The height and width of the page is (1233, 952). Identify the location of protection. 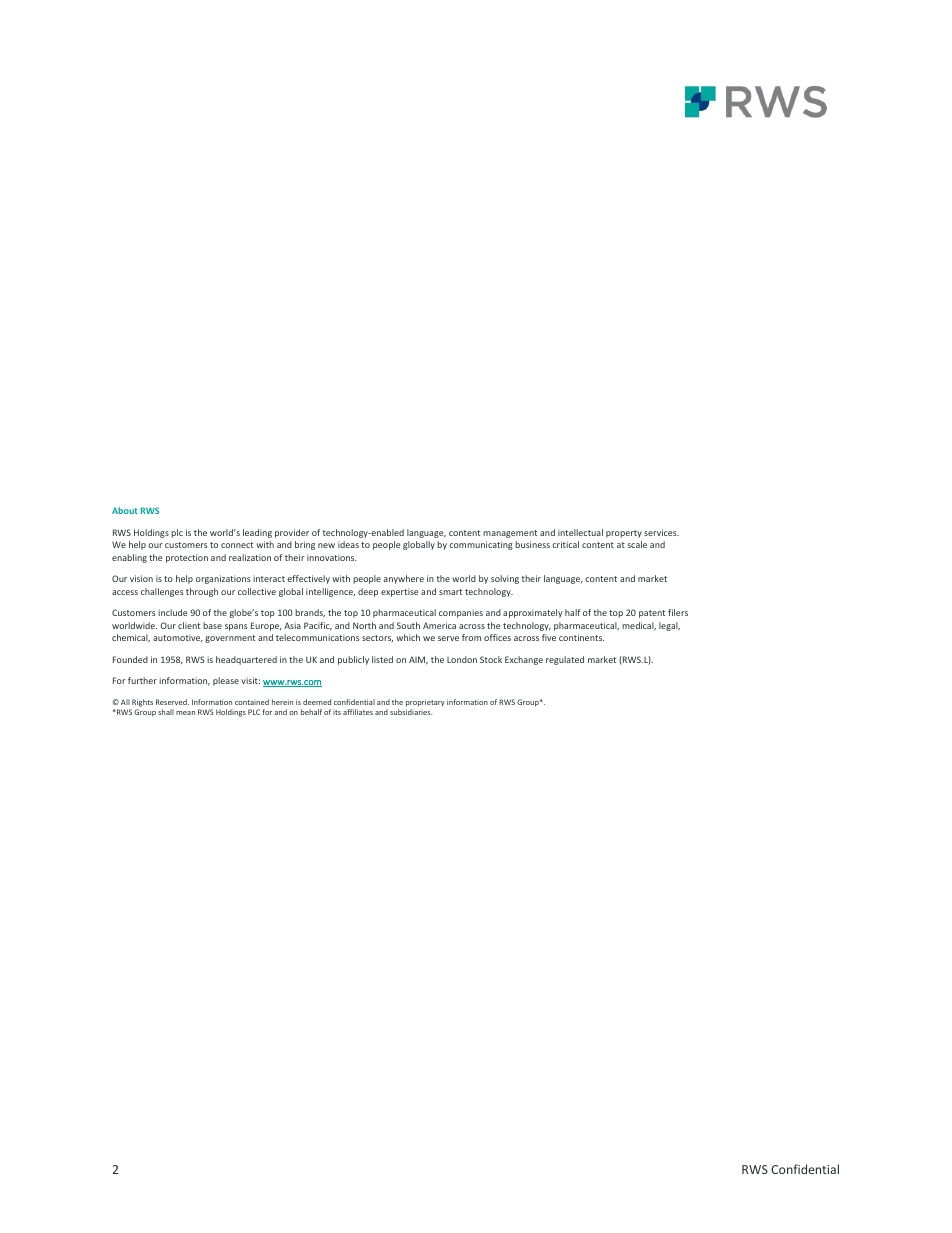
(187, 558).
